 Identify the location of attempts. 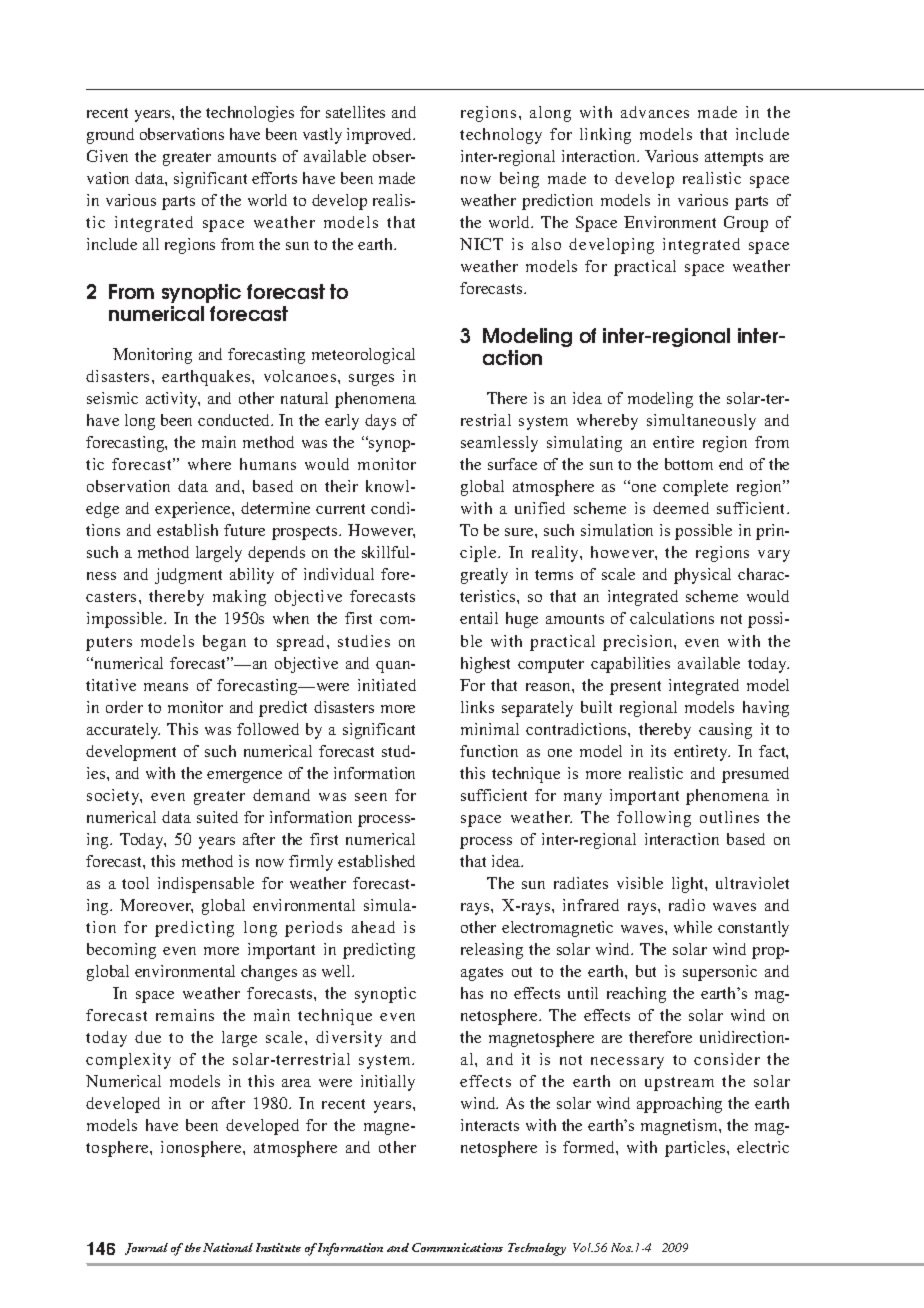
(734, 159).
